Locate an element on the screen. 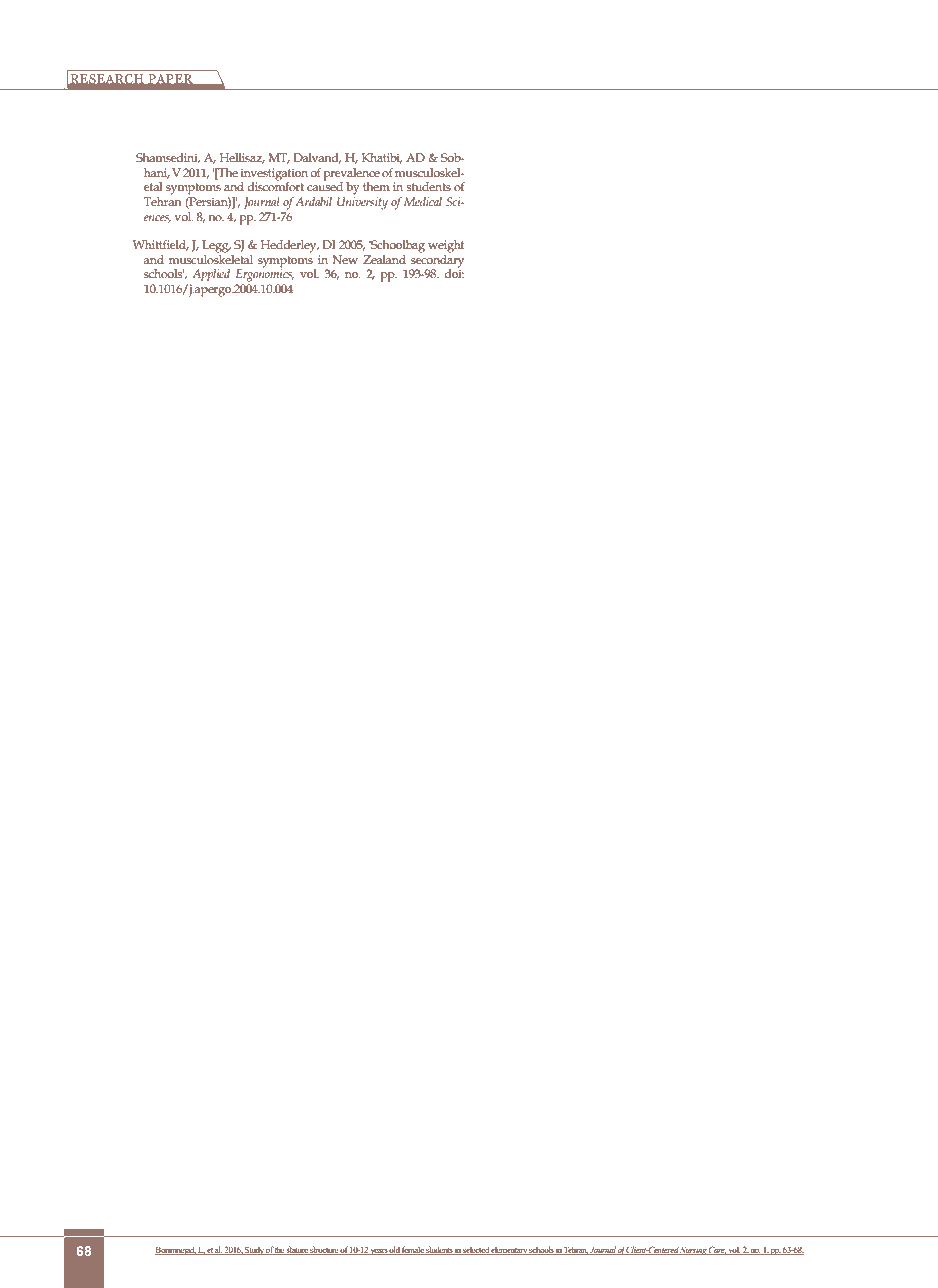 This screenshot has width=938, height=1288. Study is located at coordinates (255, 1251).
